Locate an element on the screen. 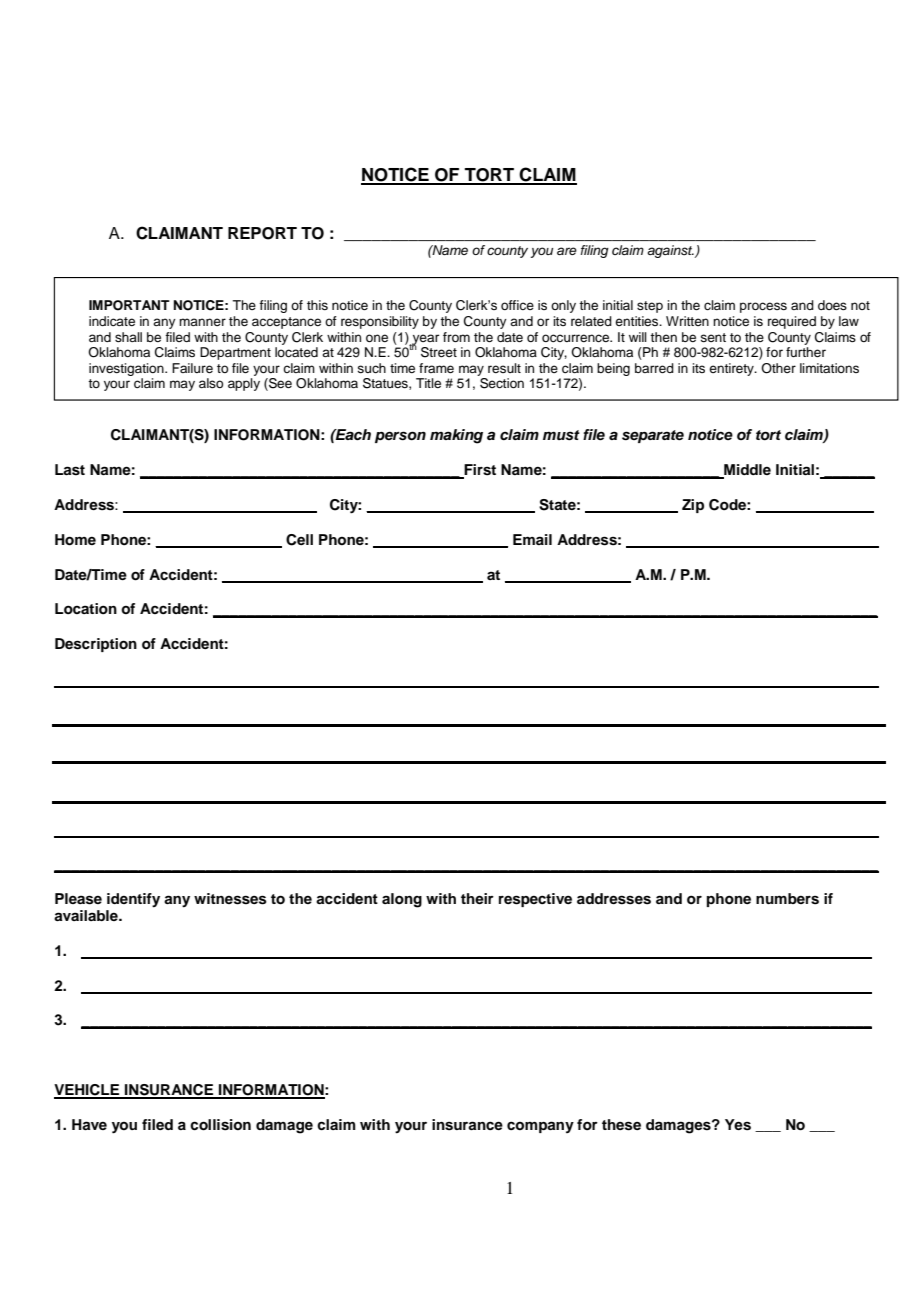 The width and height of the screenshot is (924, 1308). process is located at coordinates (763, 307).
